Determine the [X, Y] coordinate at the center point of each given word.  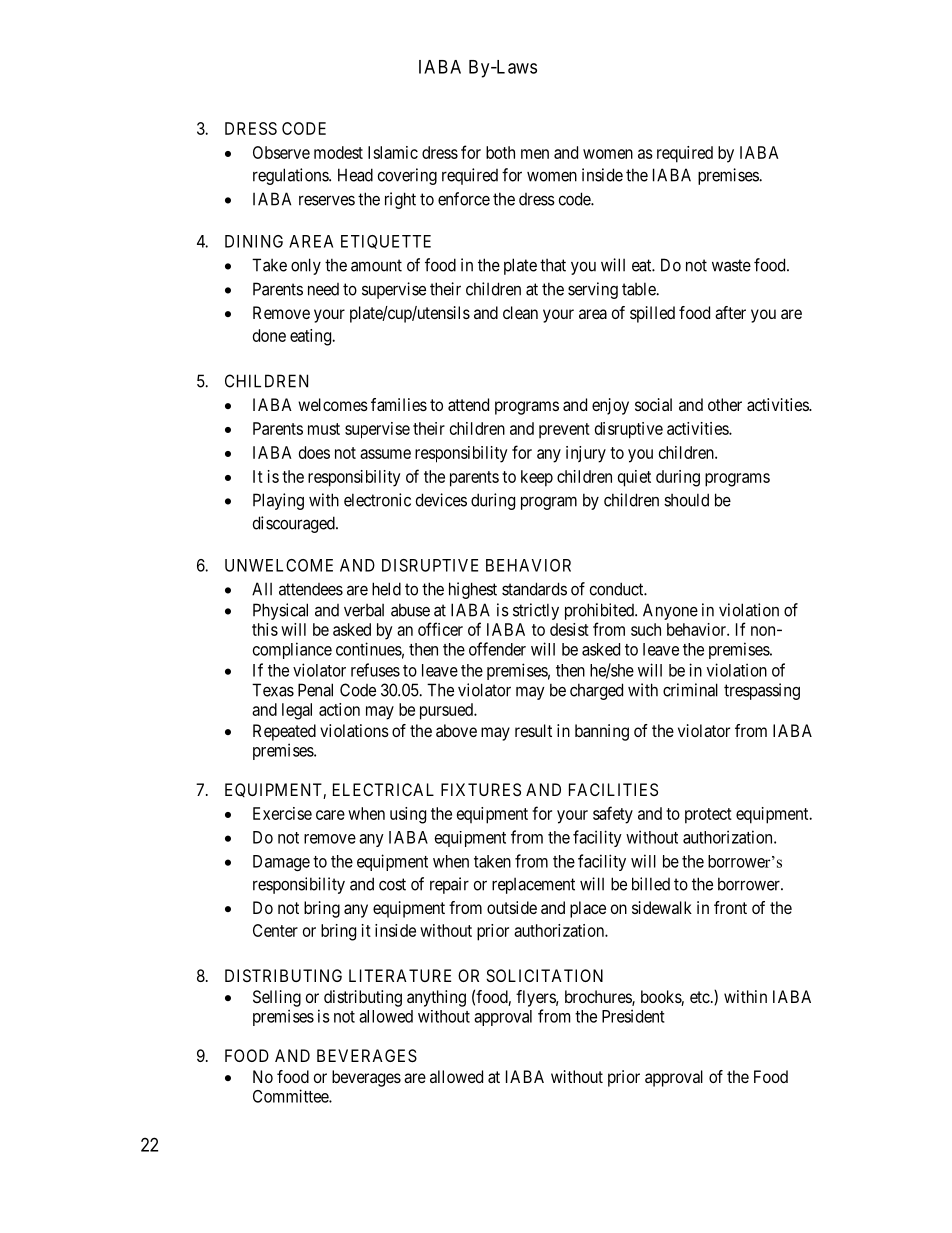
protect [708, 816]
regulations [291, 176]
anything [436, 998]
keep [537, 478]
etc [700, 997]
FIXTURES [481, 789]
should [686, 500]
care [330, 815]
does [314, 452]
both [500, 152]
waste [731, 265]
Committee [291, 1096]
